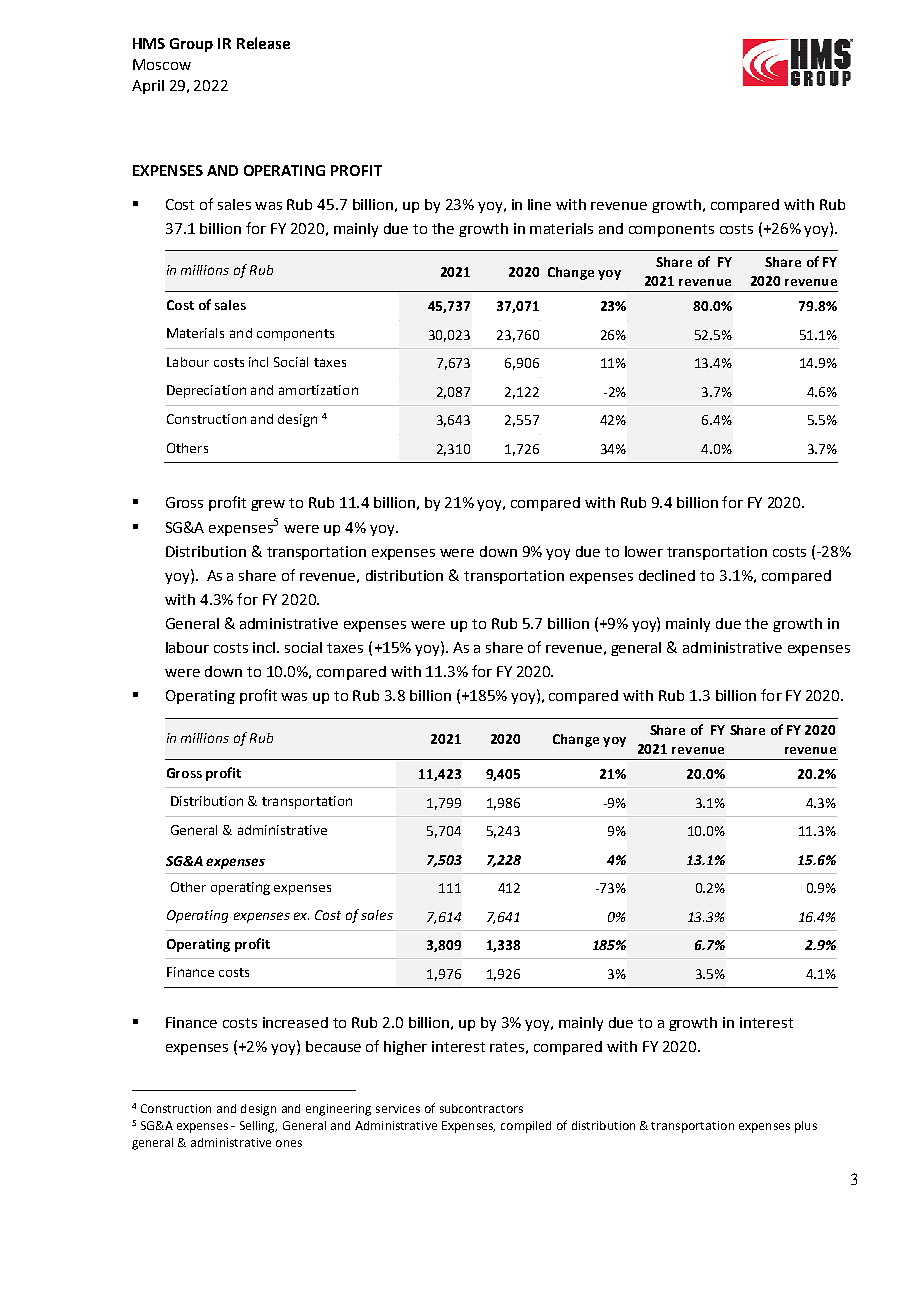 This screenshot has height=1308, width=924. I want to click on amortization, so click(318, 390).
